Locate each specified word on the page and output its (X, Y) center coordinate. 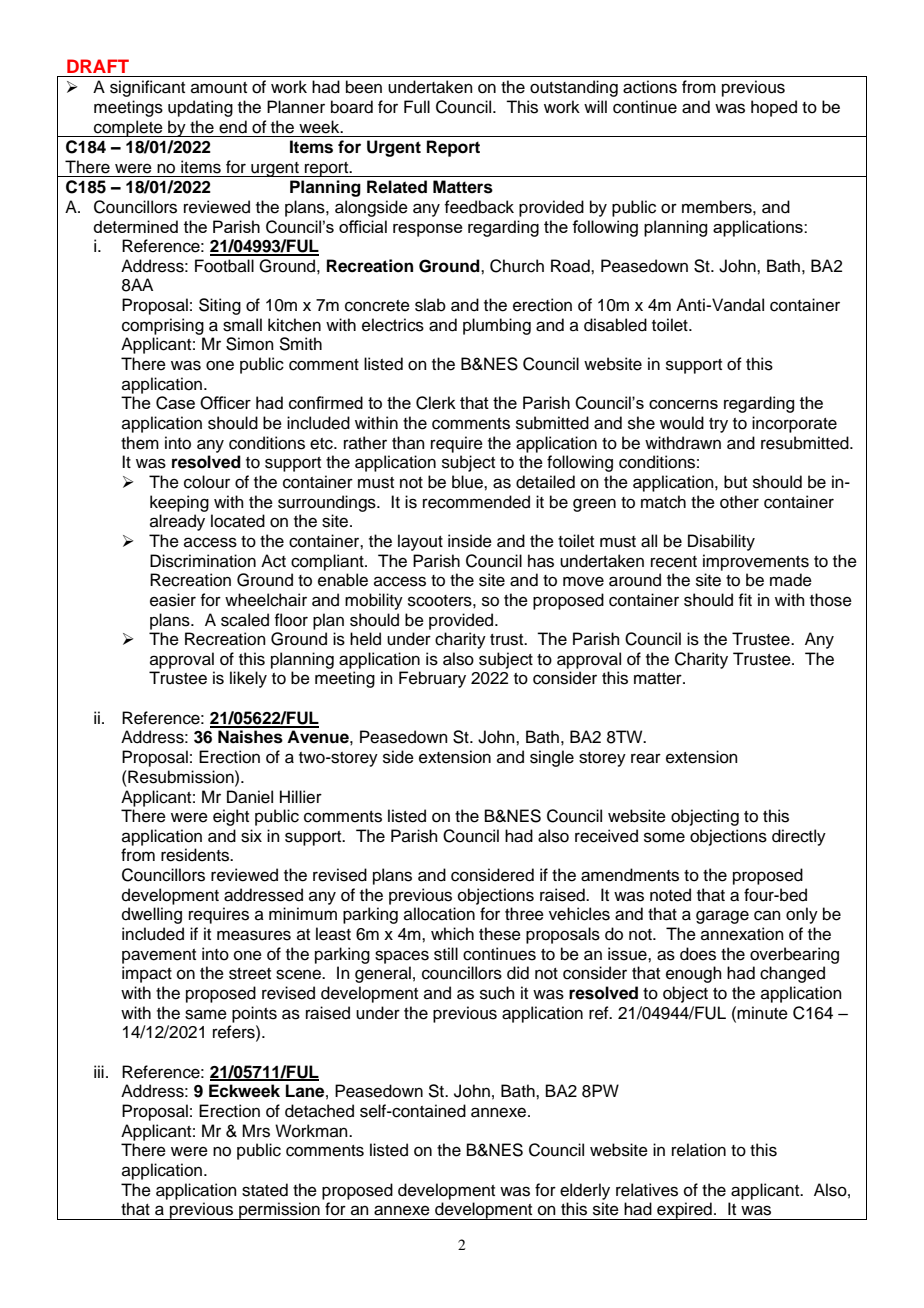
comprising (163, 326)
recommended (476, 502)
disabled (615, 325)
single (552, 758)
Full (417, 107)
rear (646, 758)
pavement (159, 956)
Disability (721, 542)
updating (200, 108)
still (446, 954)
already (177, 522)
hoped (774, 108)
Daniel (250, 797)
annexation (742, 934)
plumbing (497, 326)
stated (265, 1190)
